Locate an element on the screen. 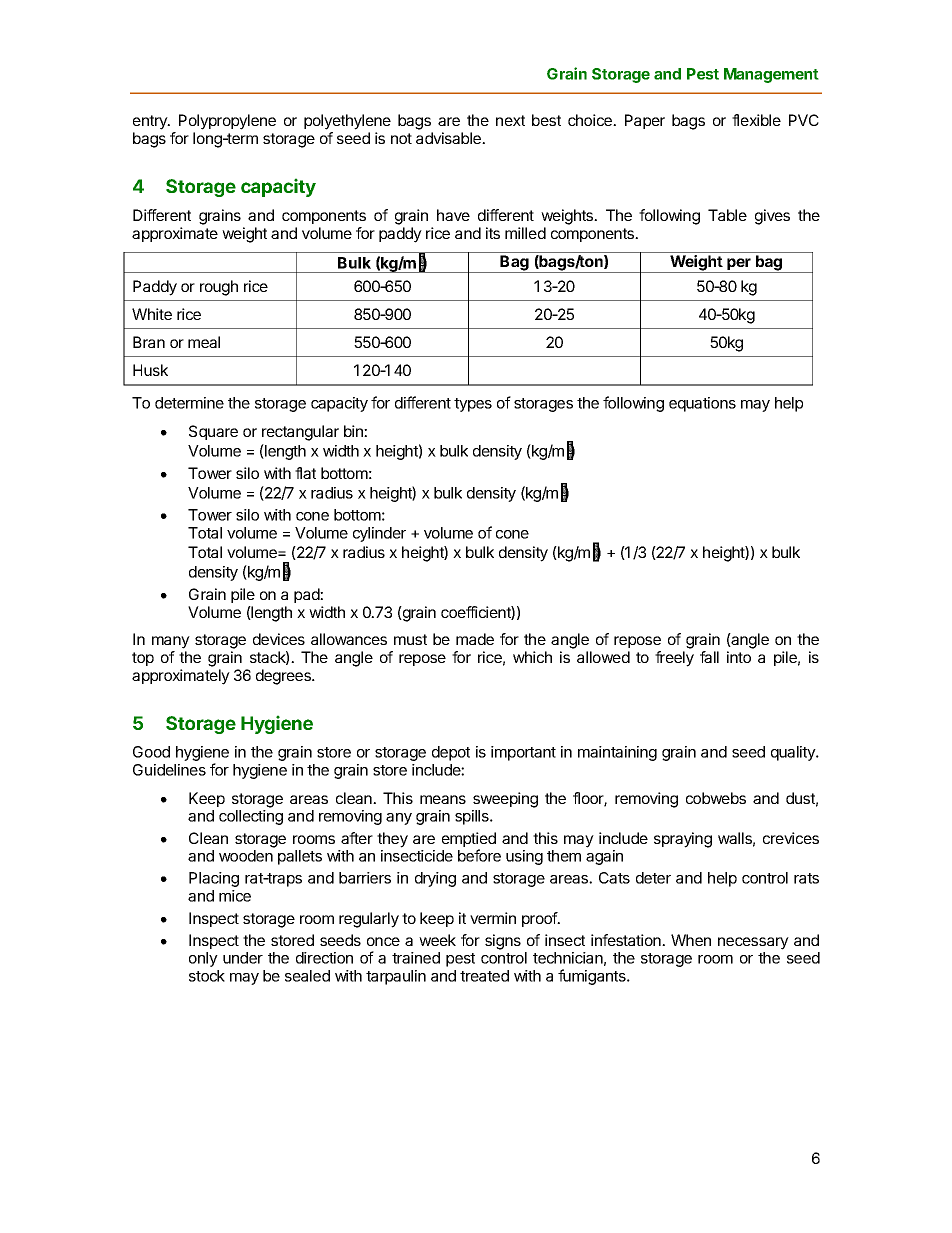 This screenshot has width=952, height=1233. Guidelines is located at coordinates (169, 770).
